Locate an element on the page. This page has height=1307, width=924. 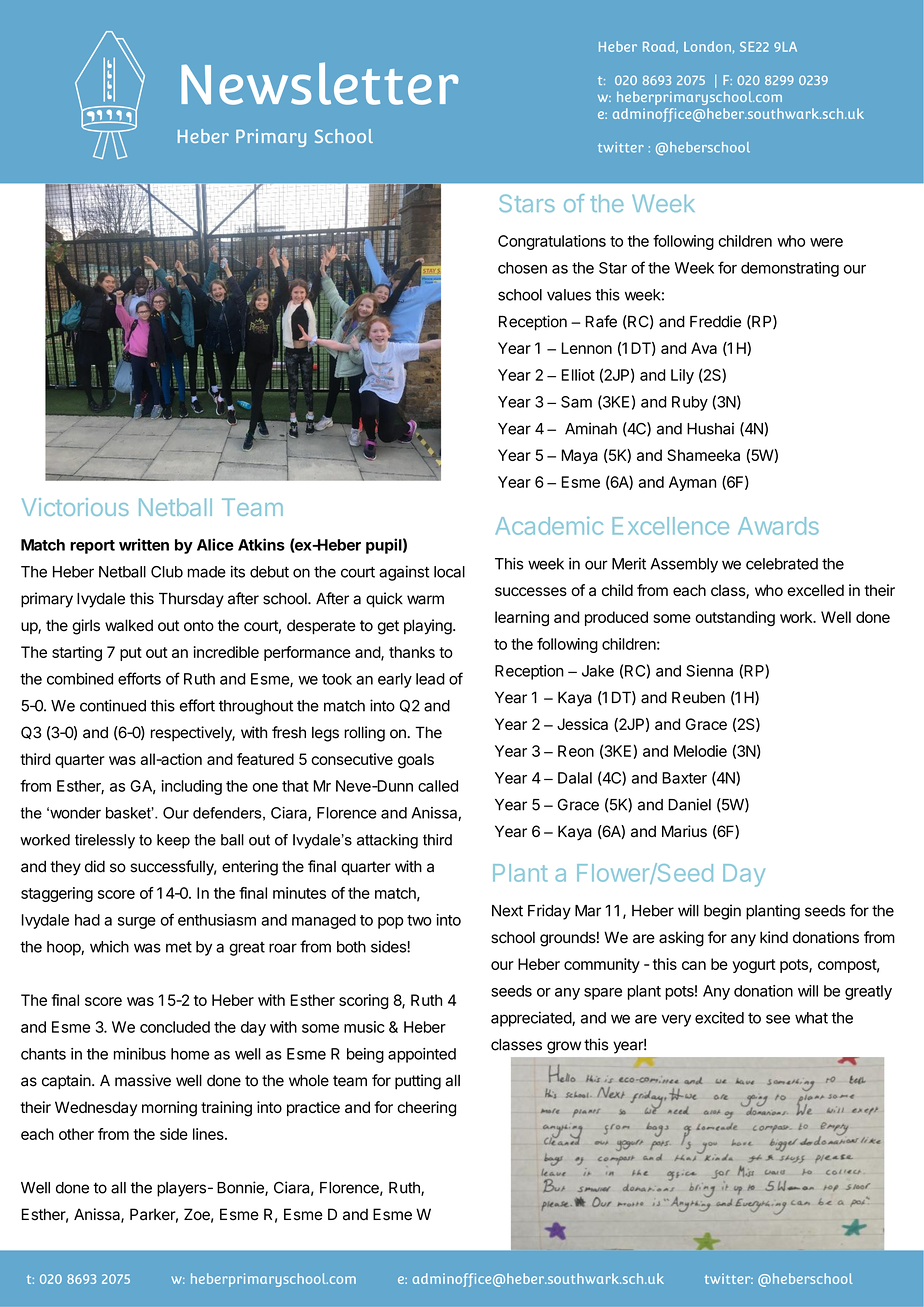
Club is located at coordinates (167, 572).
